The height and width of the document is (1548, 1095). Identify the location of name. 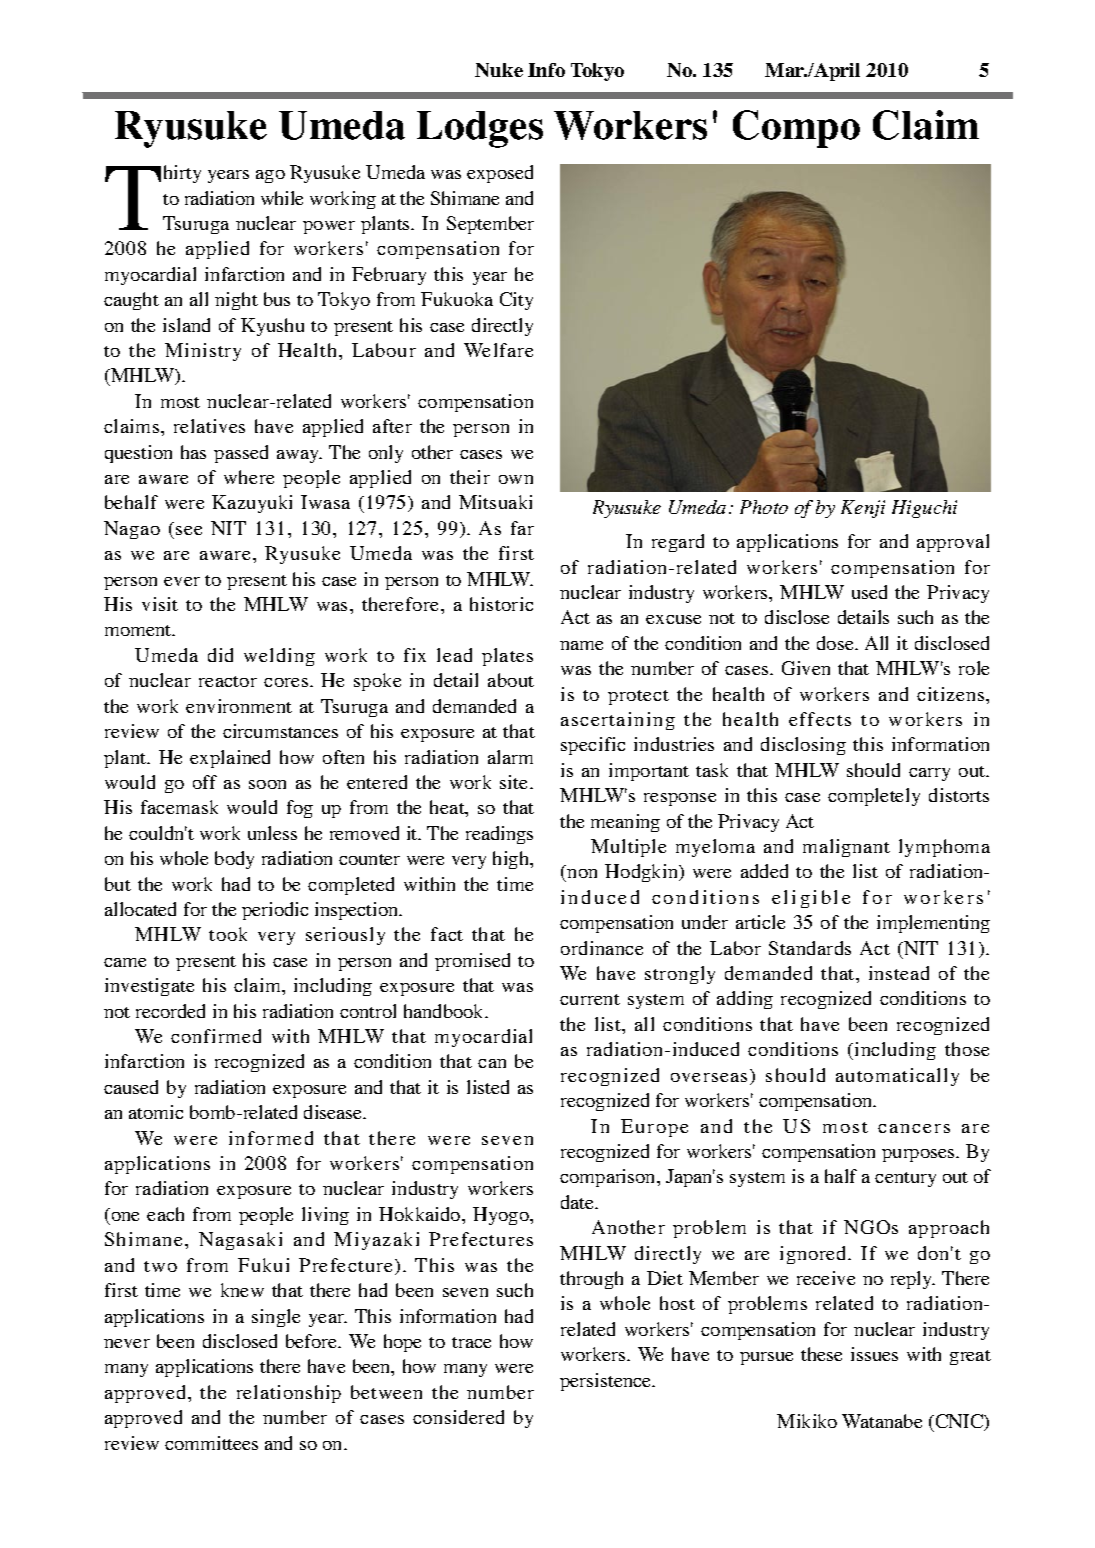
(581, 645).
